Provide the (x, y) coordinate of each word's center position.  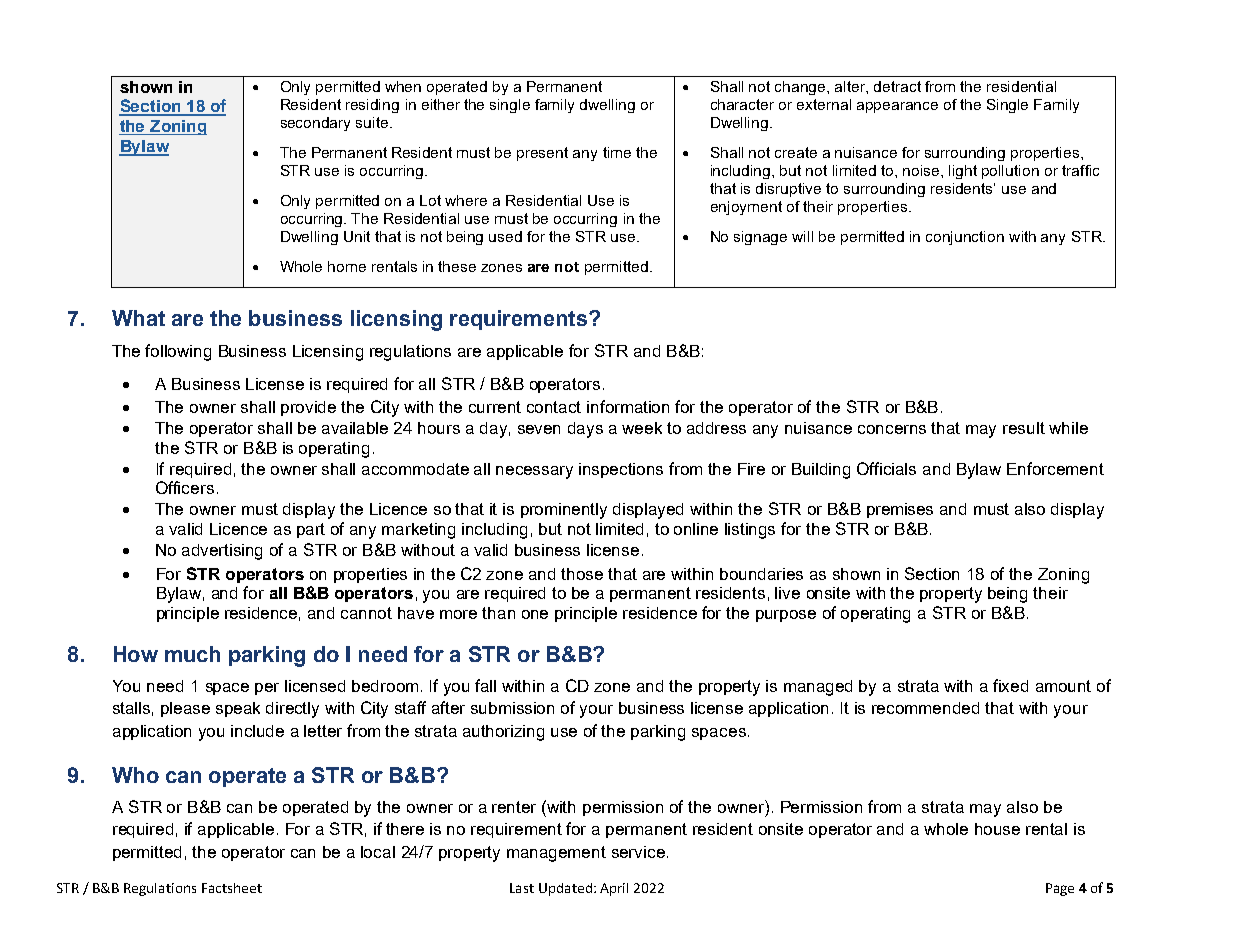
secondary (315, 124)
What (138, 318)
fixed (1010, 685)
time (617, 152)
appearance (897, 107)
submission (512, 708)
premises (900, 510)
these (457, 266)
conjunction (965, 238)
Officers (185, 487)
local (378, 852)
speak (238, 709)
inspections (621, 470)
